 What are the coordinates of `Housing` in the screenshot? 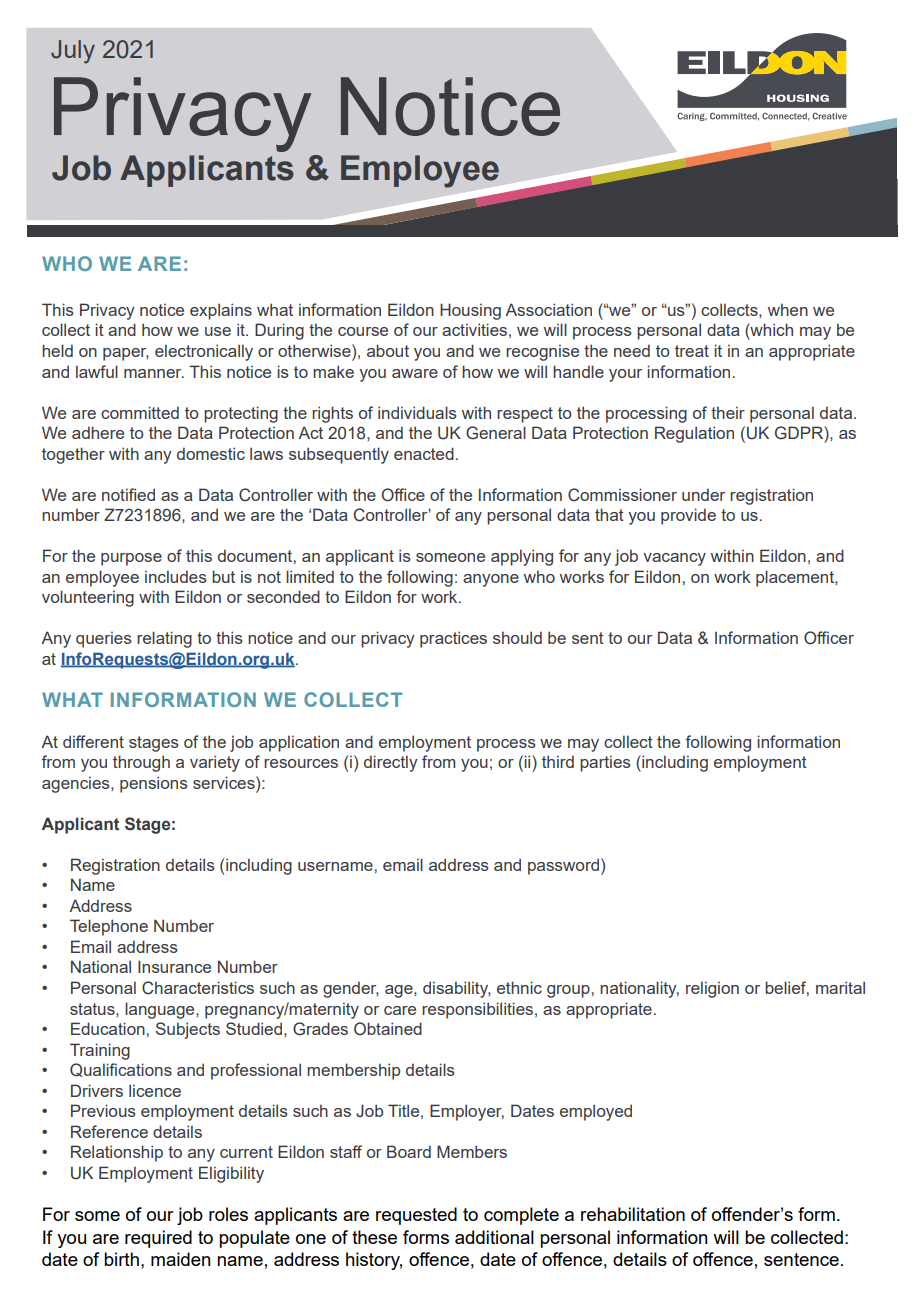 It's located at (470, 311).
